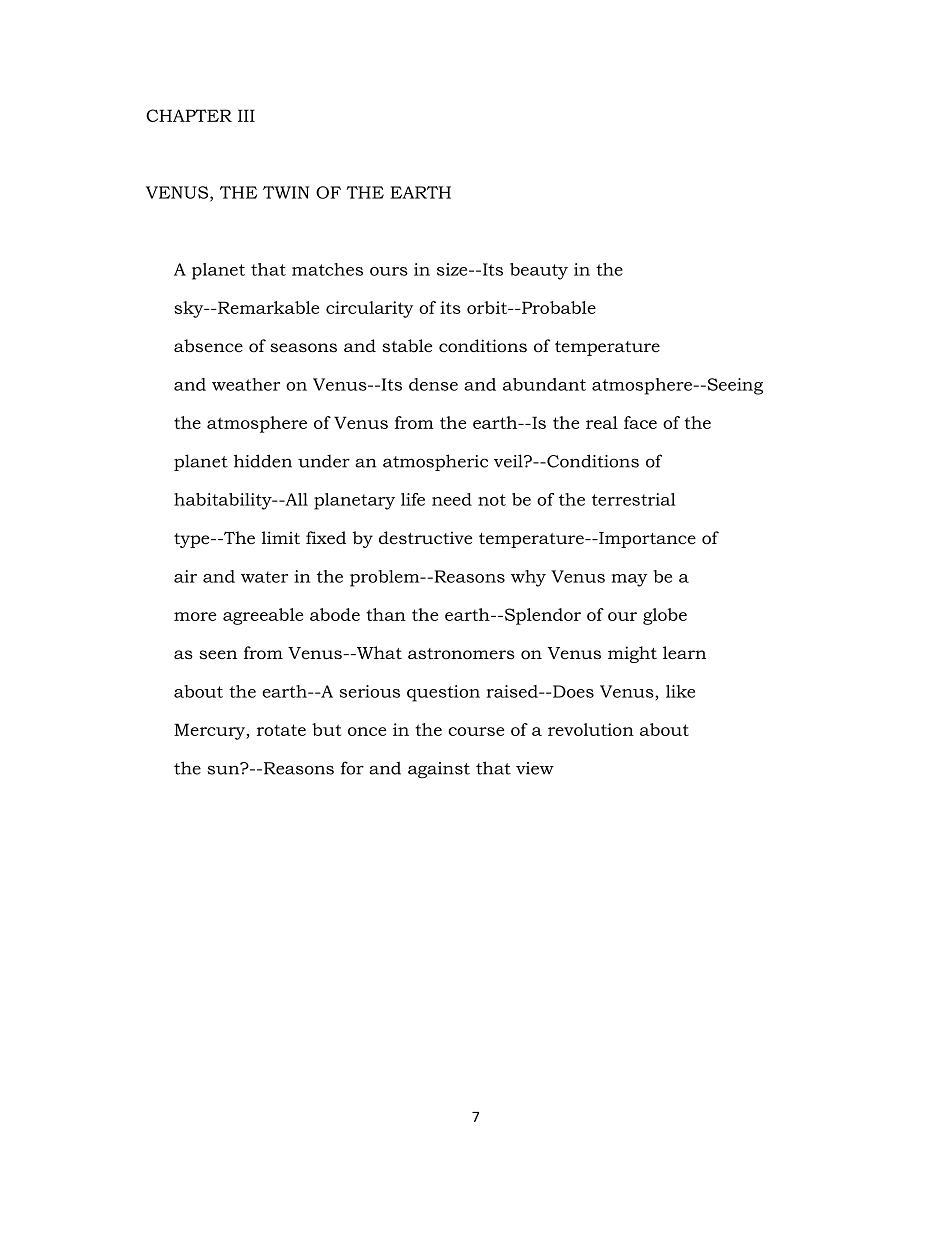  What do you see at coordinates (539, 271) in the page?
I see `beauty` at bounding box center [539, 271].
